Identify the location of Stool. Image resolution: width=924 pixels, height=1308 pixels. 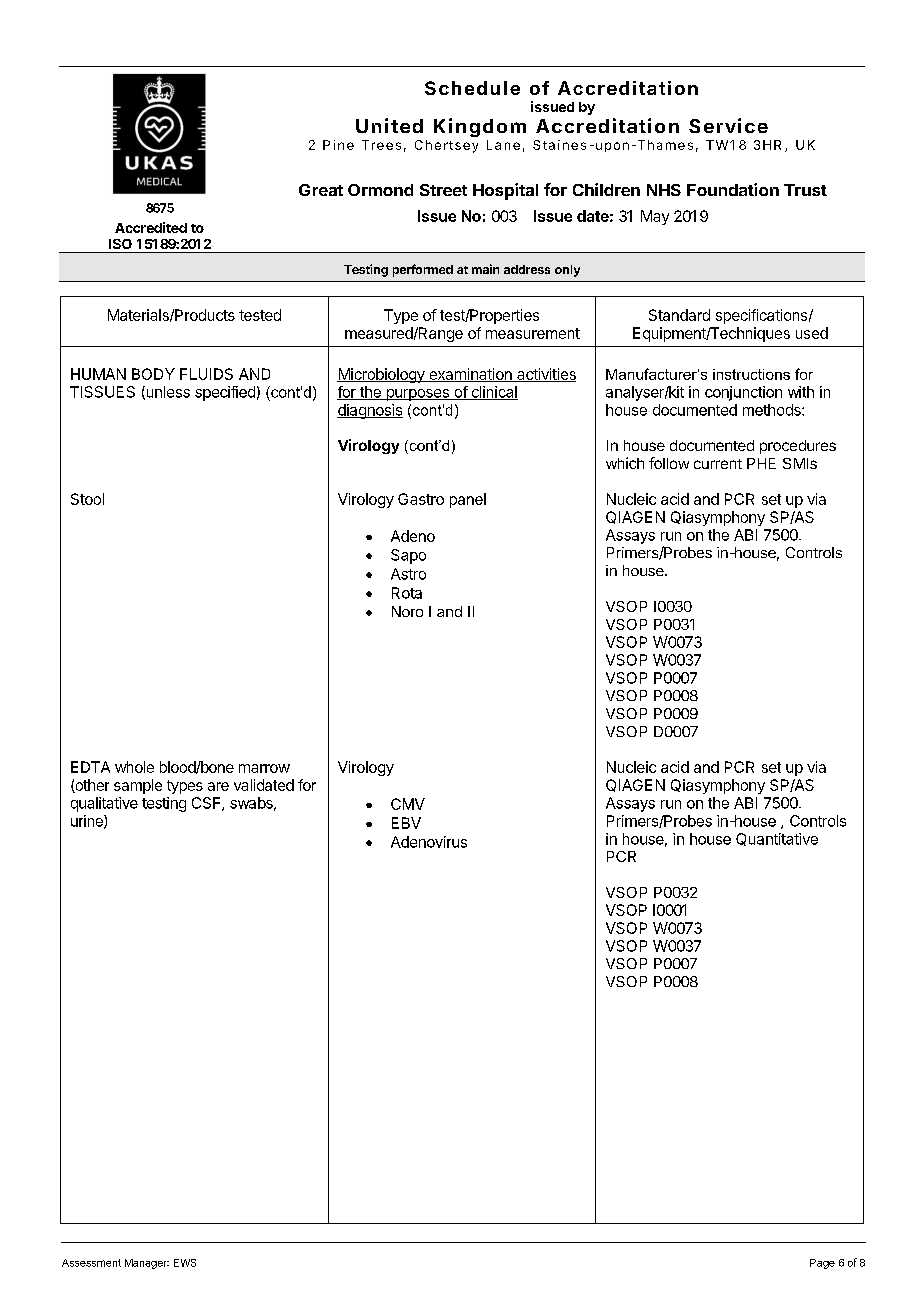
(87, 499).
